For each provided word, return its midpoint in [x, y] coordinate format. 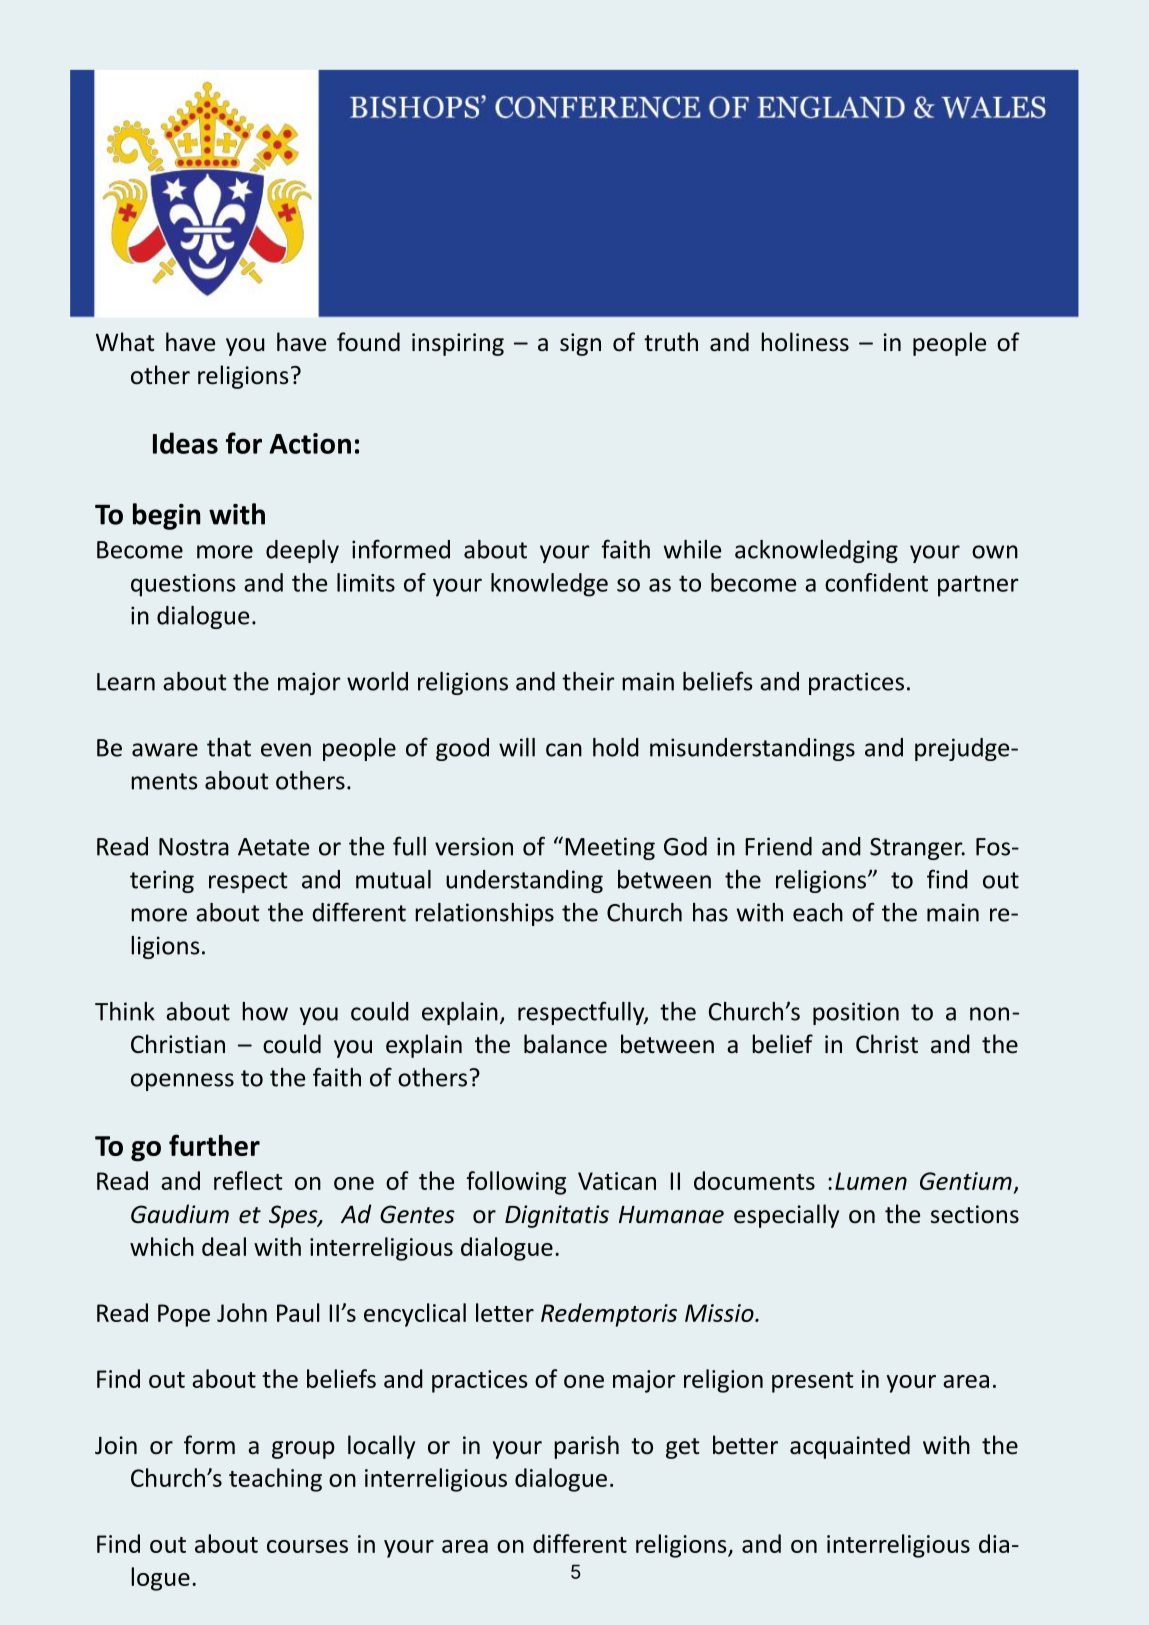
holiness [805, 342]
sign [580, 344]
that [229, 747]
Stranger [917, 849]
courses [307, 1546]
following [516, 1183]
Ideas [185, 443]
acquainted [850, 1447]
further [214, 1145]
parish [586, 1447]
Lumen [871, 1181]
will [517, 747]
